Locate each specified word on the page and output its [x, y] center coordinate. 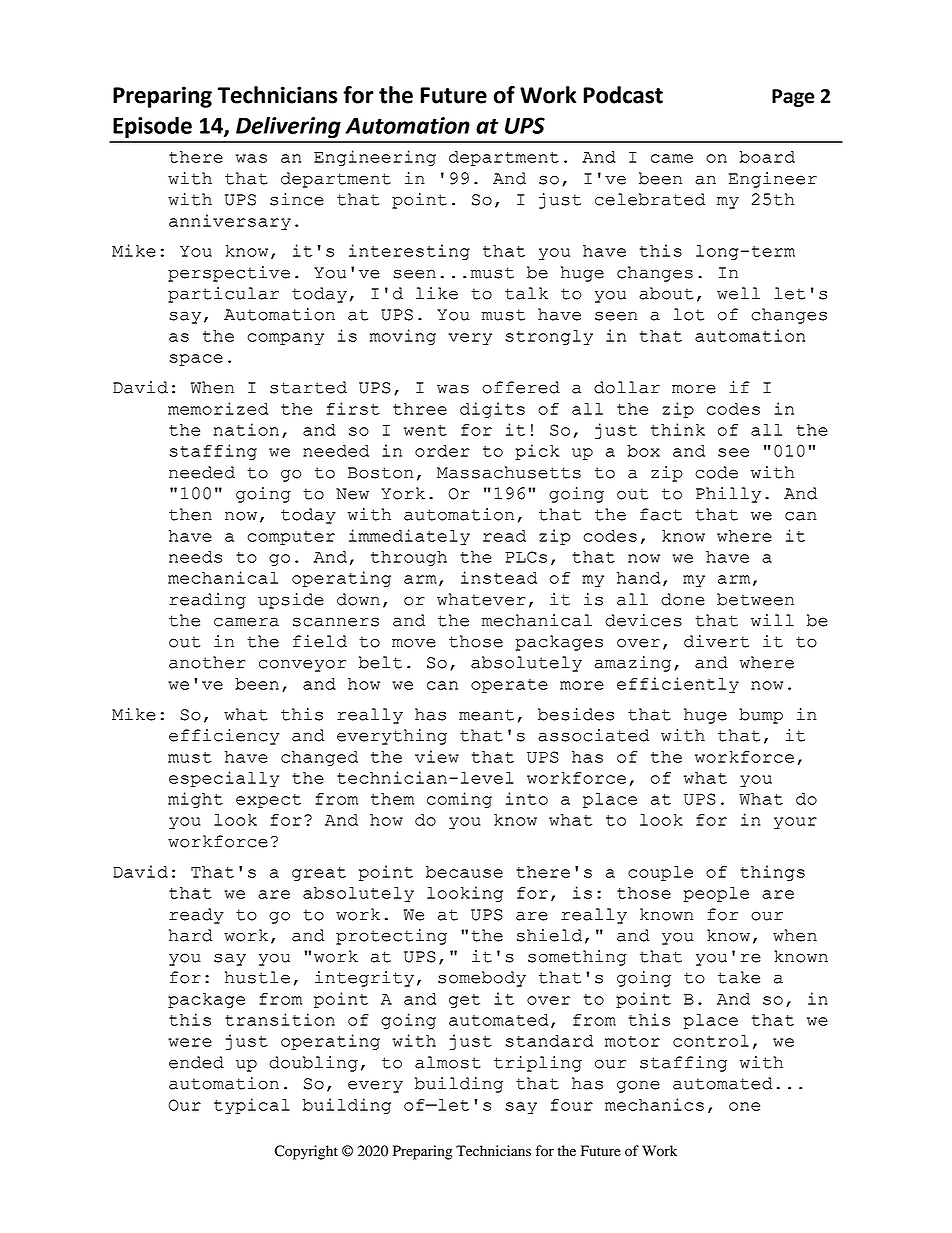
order [442, 451]
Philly [728, 495]
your [795, 823]
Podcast [623, 95]
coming [459, 800]
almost [448, 1062]
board [767, 157]
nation [246, 429]
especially [224, 779]
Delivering [288, 127]
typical [252, 1106]
